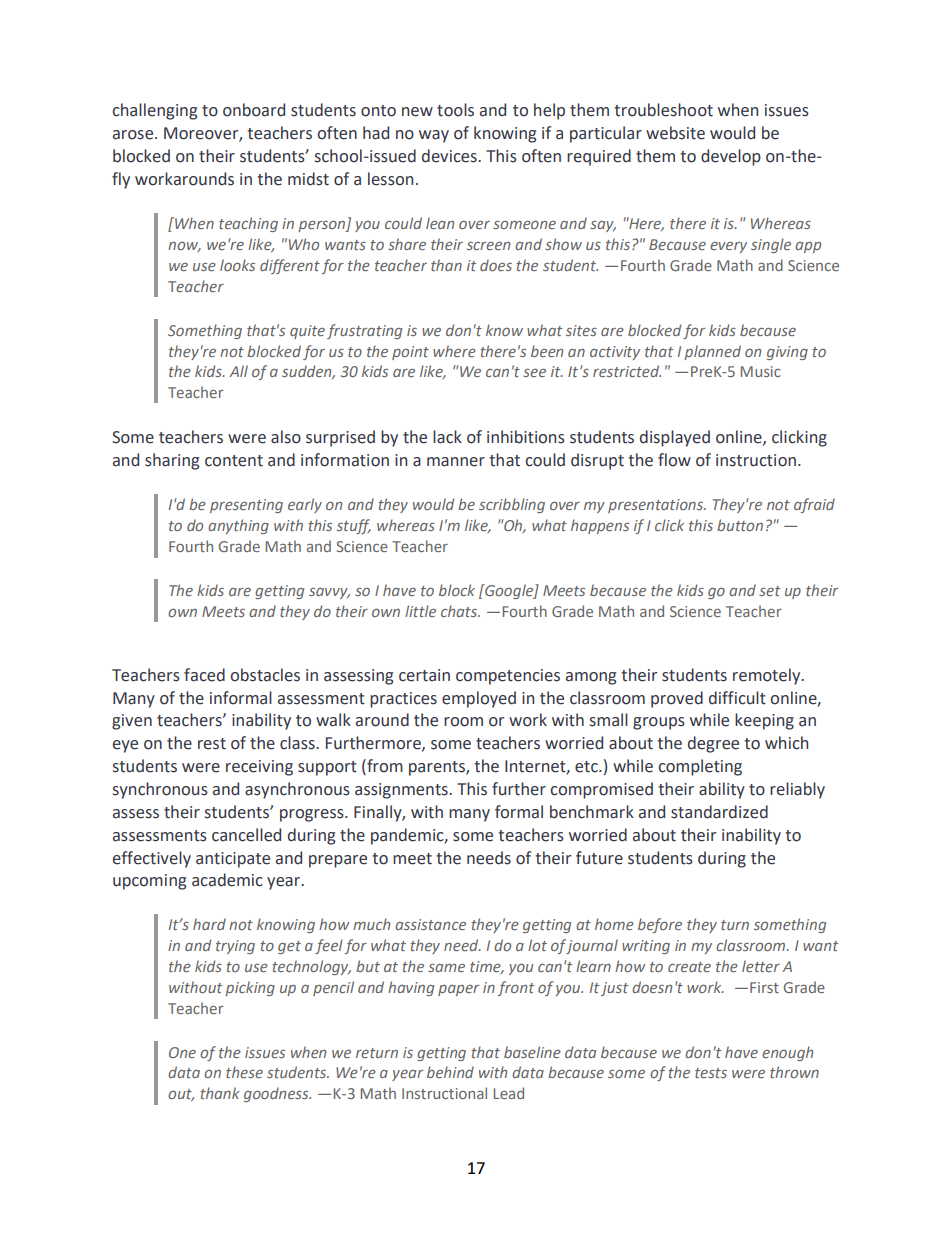  Describe the element at coordinates (719, 812) in the screenshot. I see `standardized` at that location.
